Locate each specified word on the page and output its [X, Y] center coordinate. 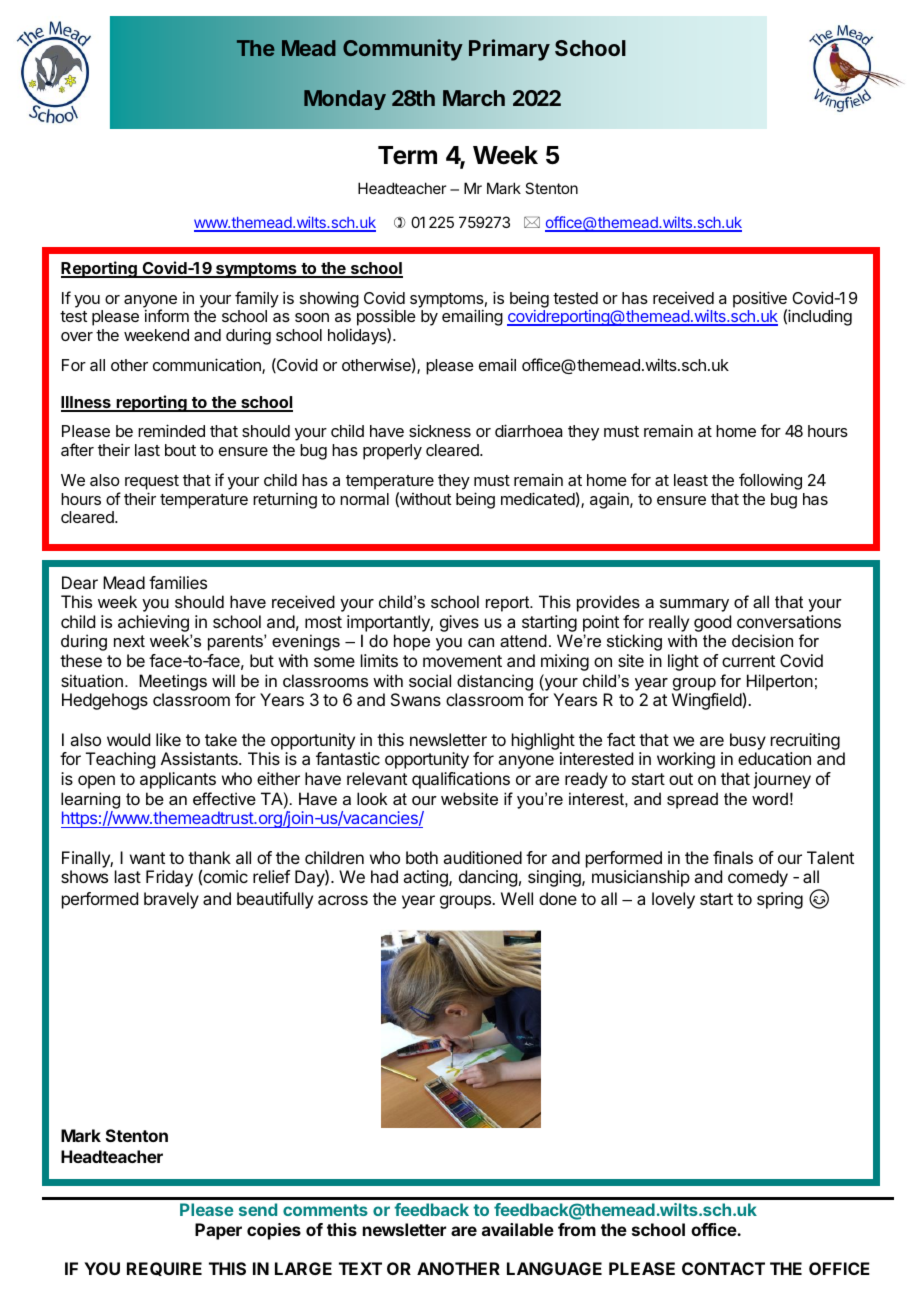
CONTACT [723, 1268]
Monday [345, 100]
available [518, 1229]
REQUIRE [164, 1269]
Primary [509, 50]
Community [402, 50]
